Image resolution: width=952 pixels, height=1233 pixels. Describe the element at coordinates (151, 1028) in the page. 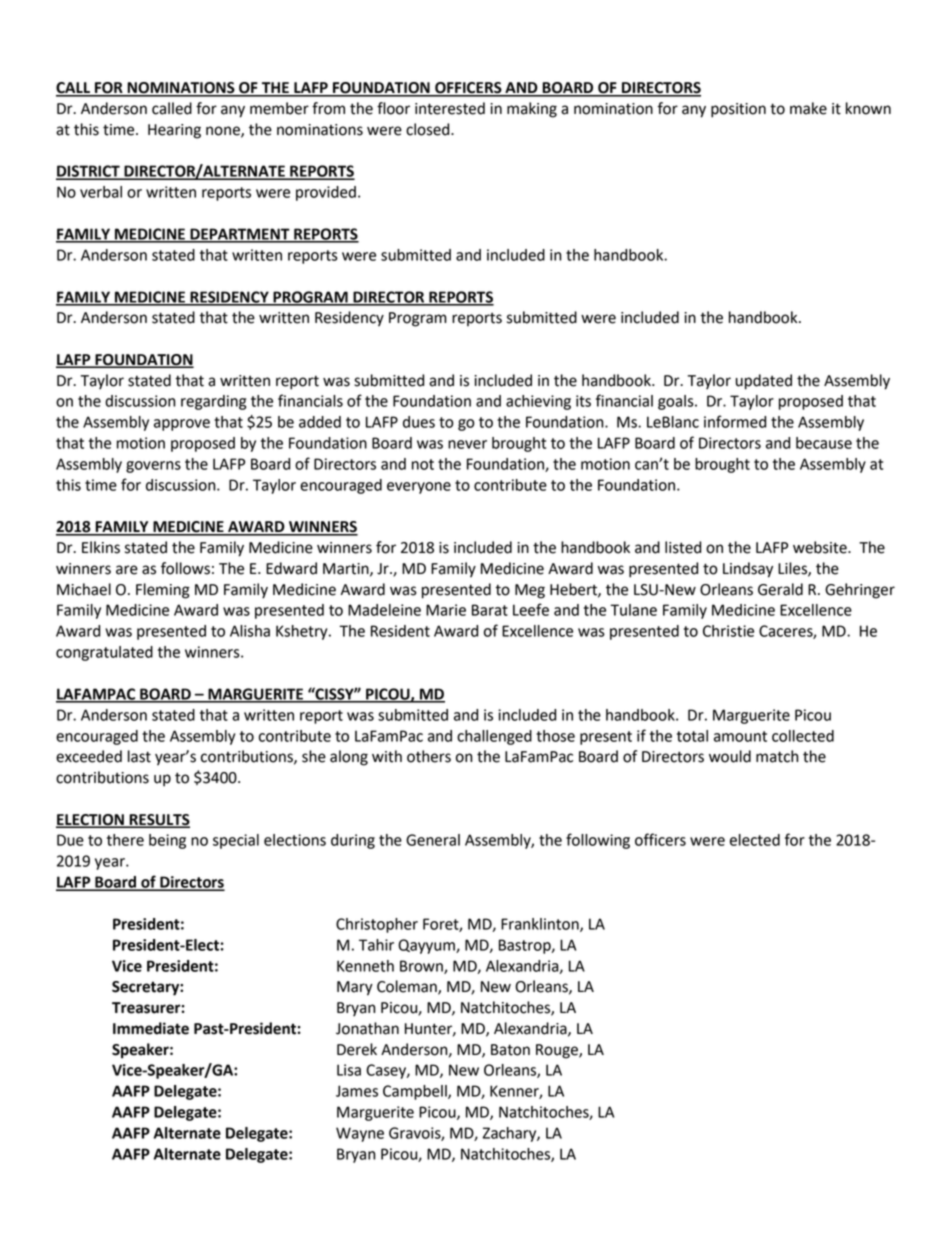

I see `Immediate` at that location.
